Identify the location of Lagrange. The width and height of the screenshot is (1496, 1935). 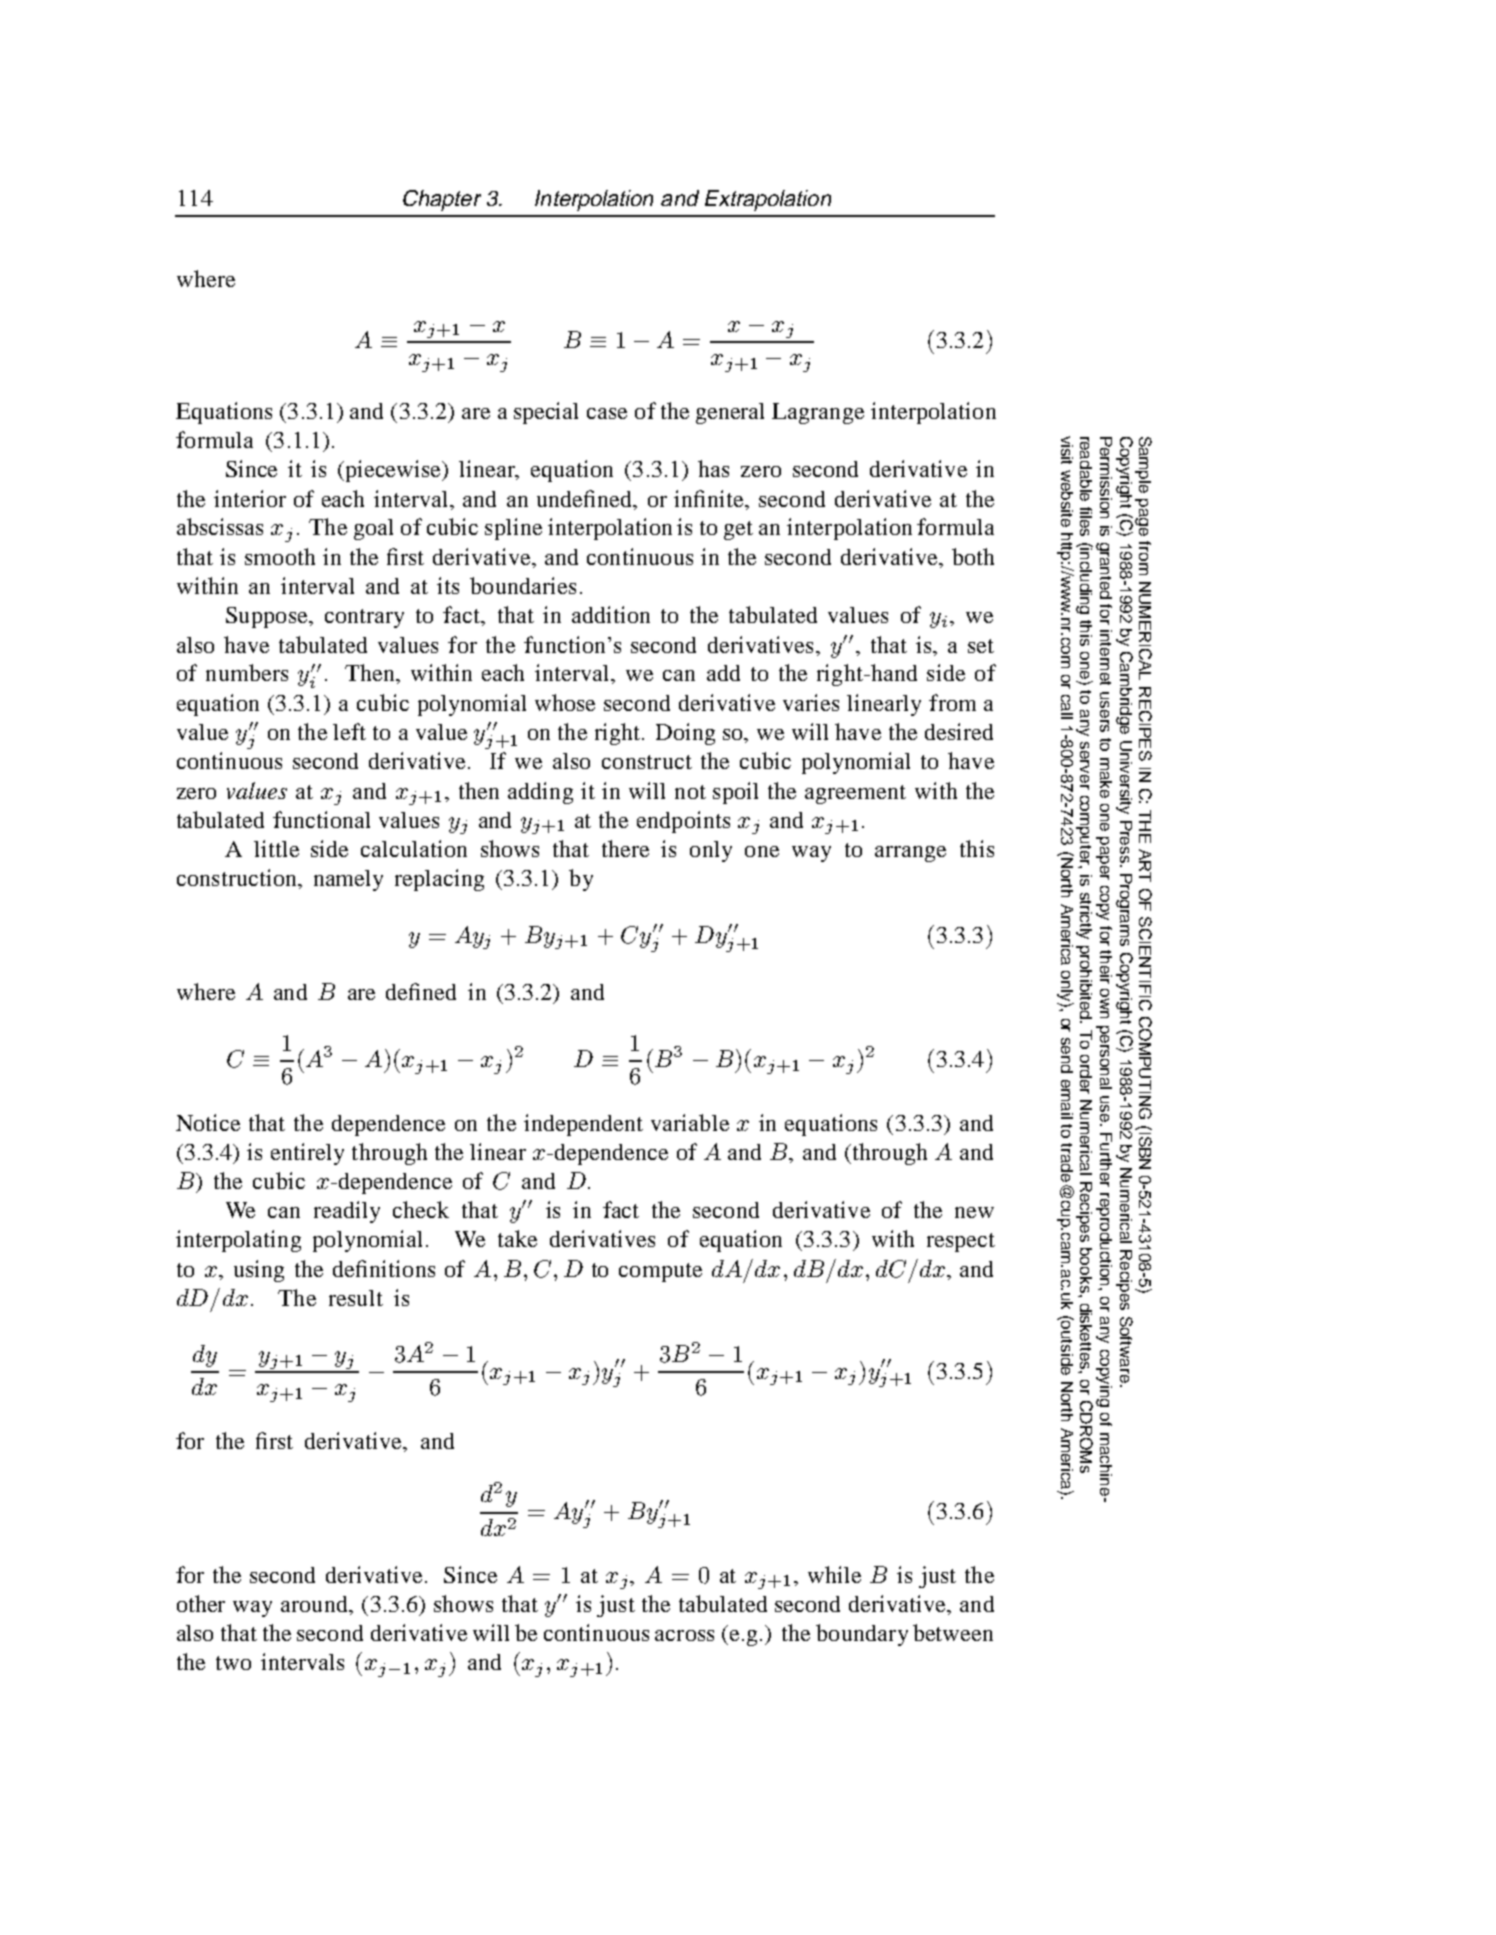
(818, 413).
